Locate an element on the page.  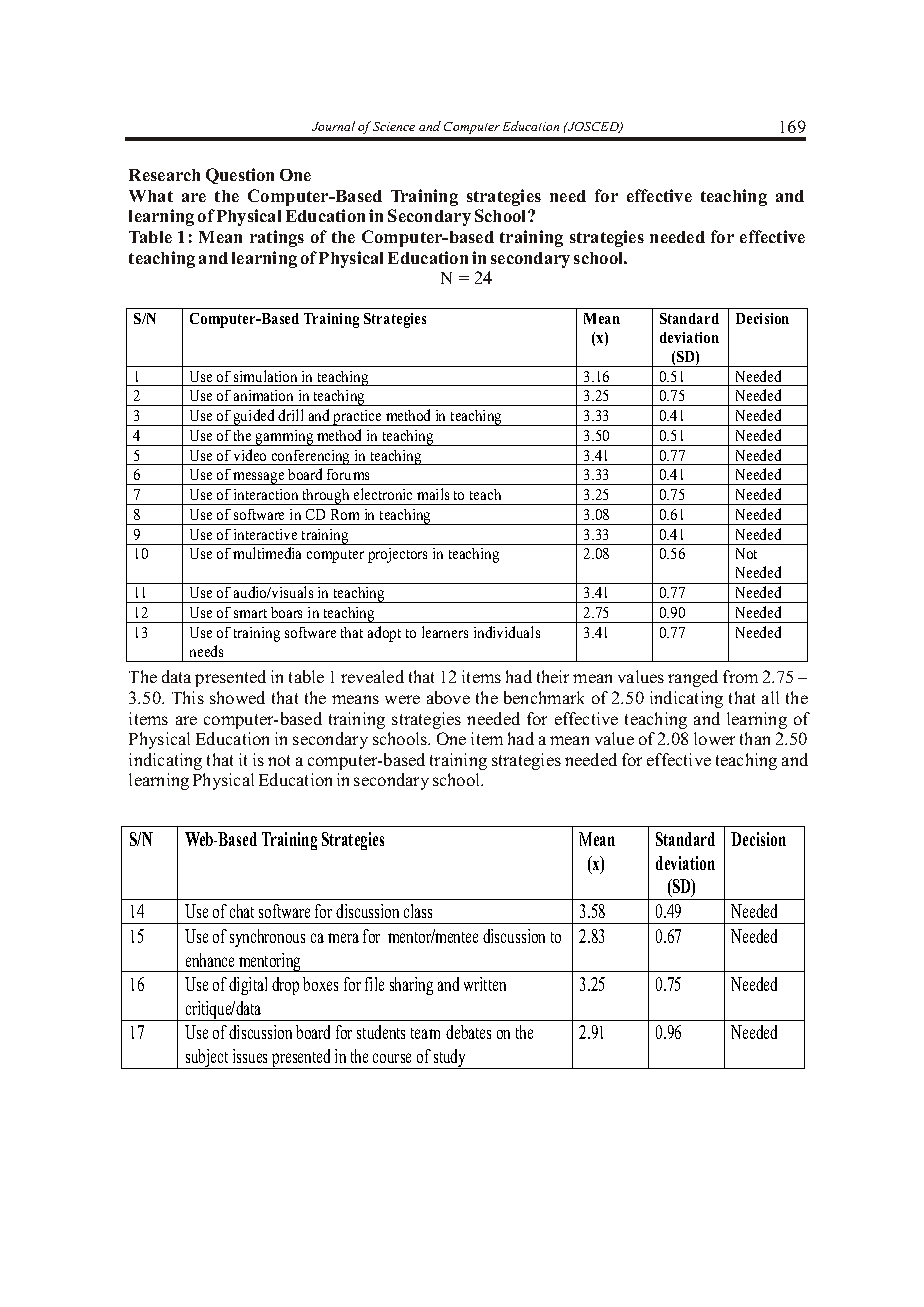
above is located at coordinates (448, 697).
